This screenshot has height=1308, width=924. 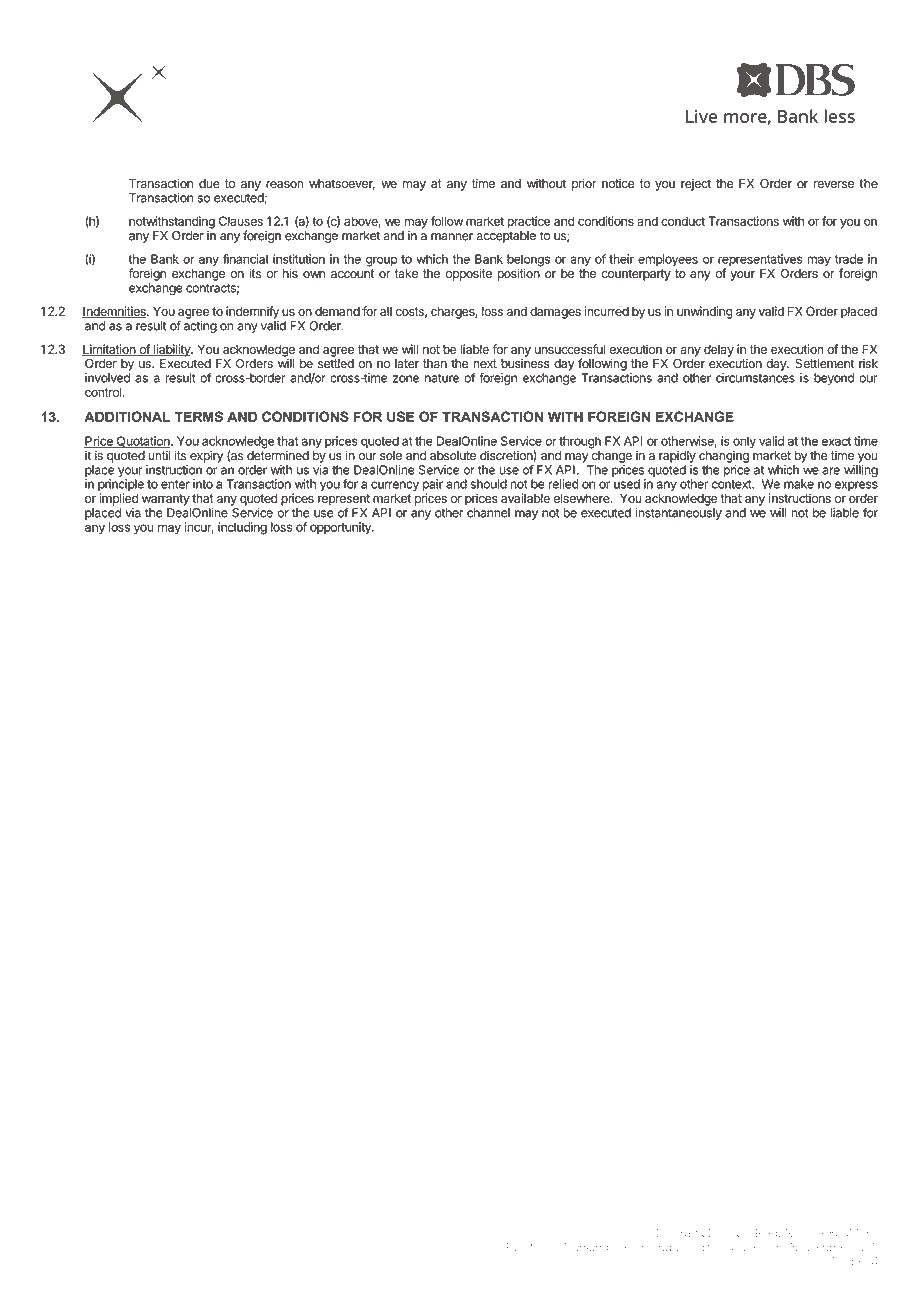 What do you see at coordinates (660, 1233) in the screenshot?
I see `DBS` at bounding box center [660, 1233].
